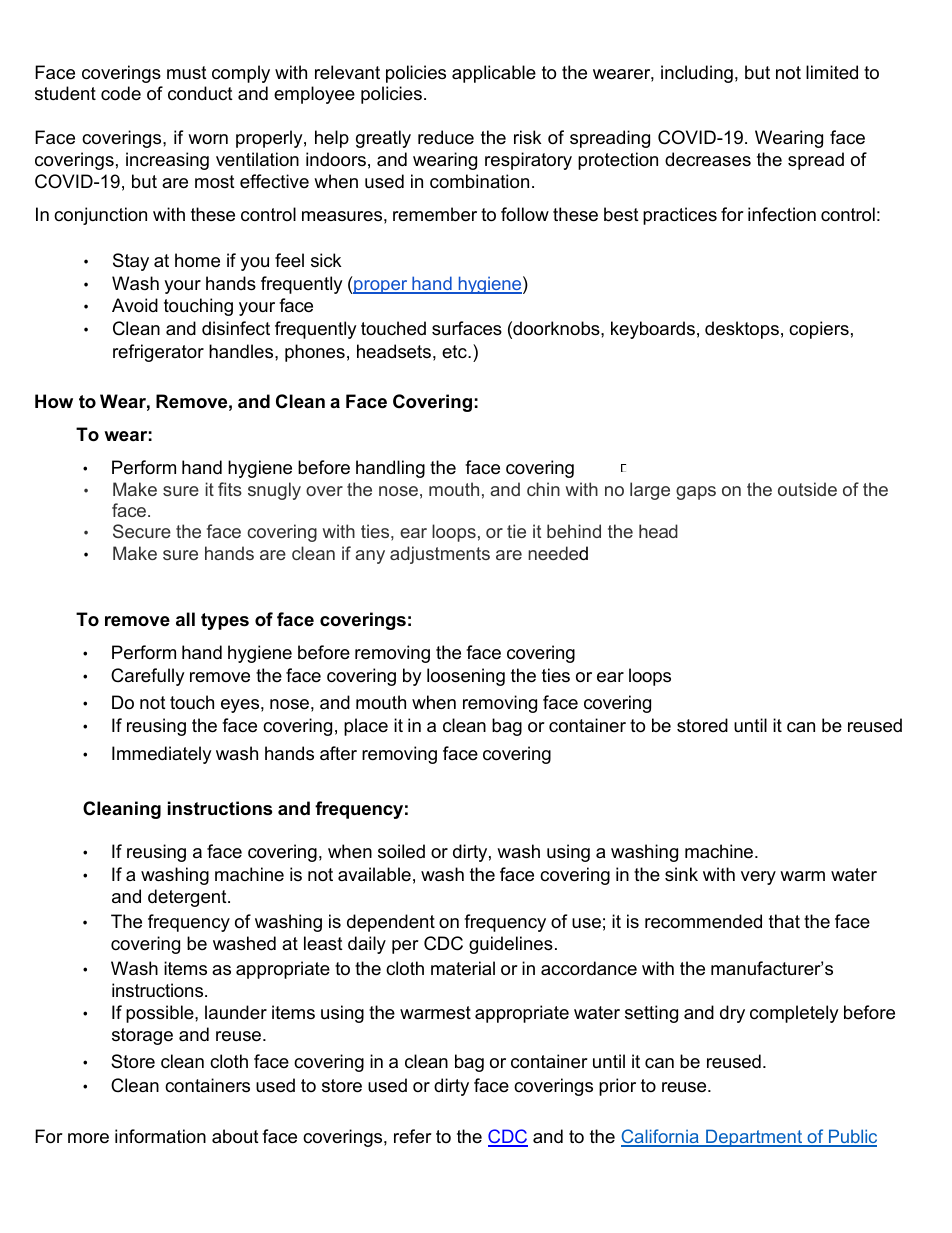 This screenshot has width=952, height=1233. What do you see at coordinates (696, 493) in the screenshot?
I see `gaps` at bounding box center [696, 493].
